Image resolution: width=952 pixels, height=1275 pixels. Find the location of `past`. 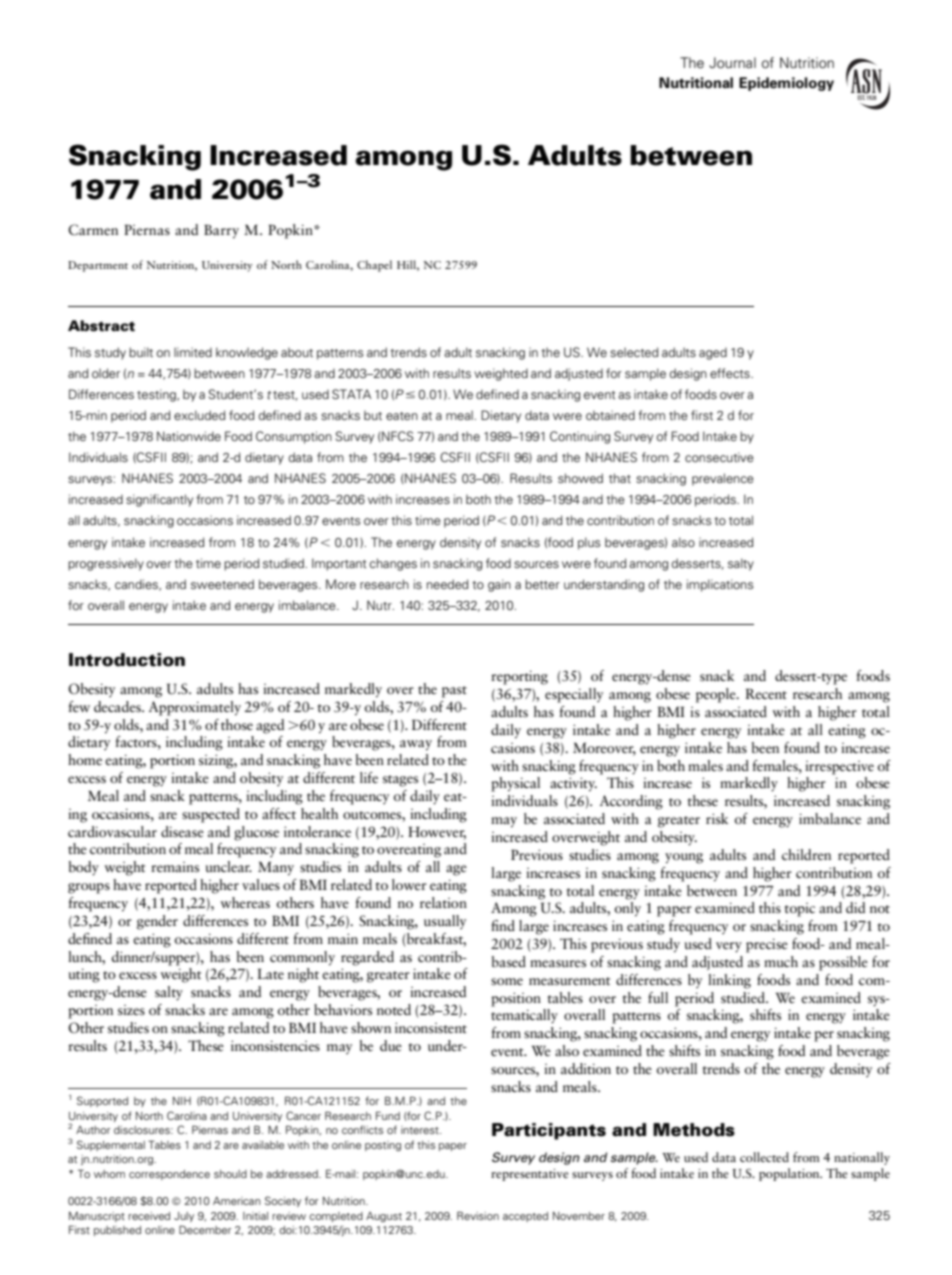

past is located at coordinates (454, 692).
